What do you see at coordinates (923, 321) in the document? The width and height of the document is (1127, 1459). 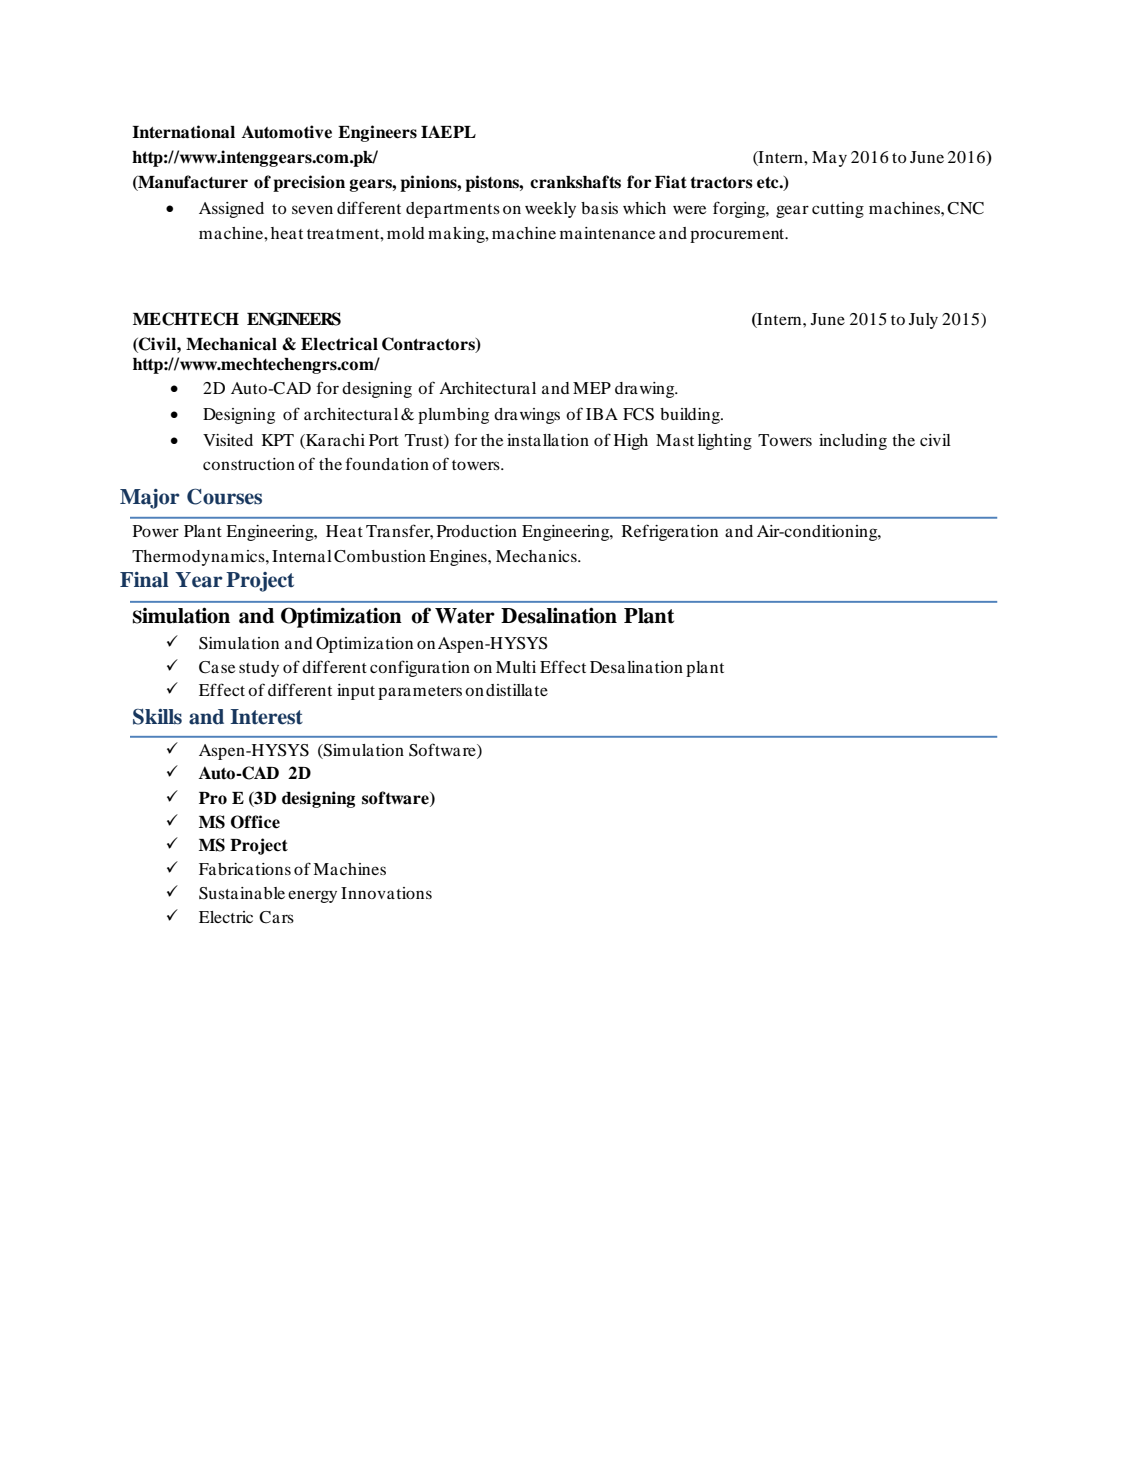 I see `July` at bounding box center [923, 321].
